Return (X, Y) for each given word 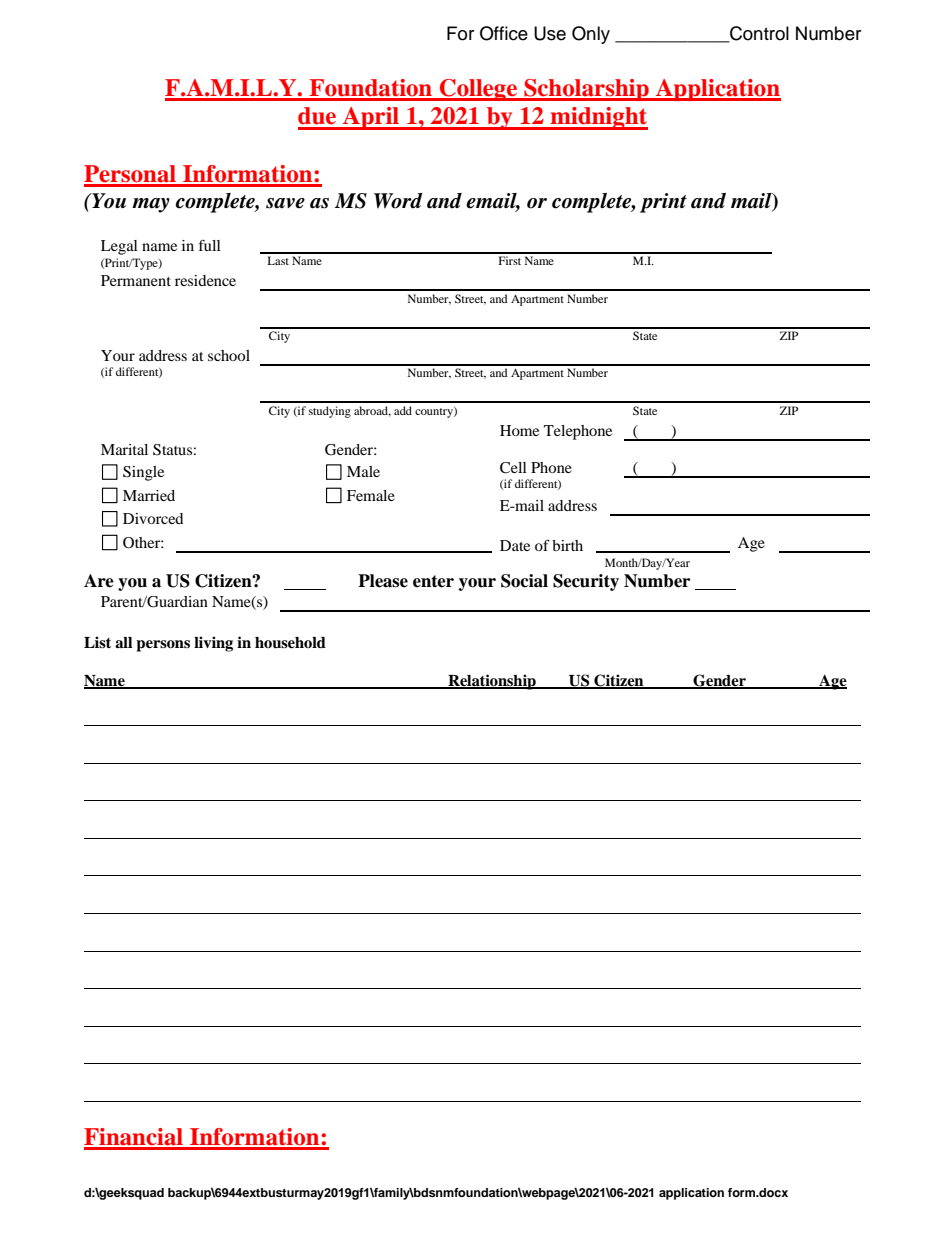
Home (519, 430)
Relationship (492, 682)
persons (163, 646)
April (371, 118)
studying (330, 412)
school (229, 355)
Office (504, 33)
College (478, 90)
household (290, 643)
